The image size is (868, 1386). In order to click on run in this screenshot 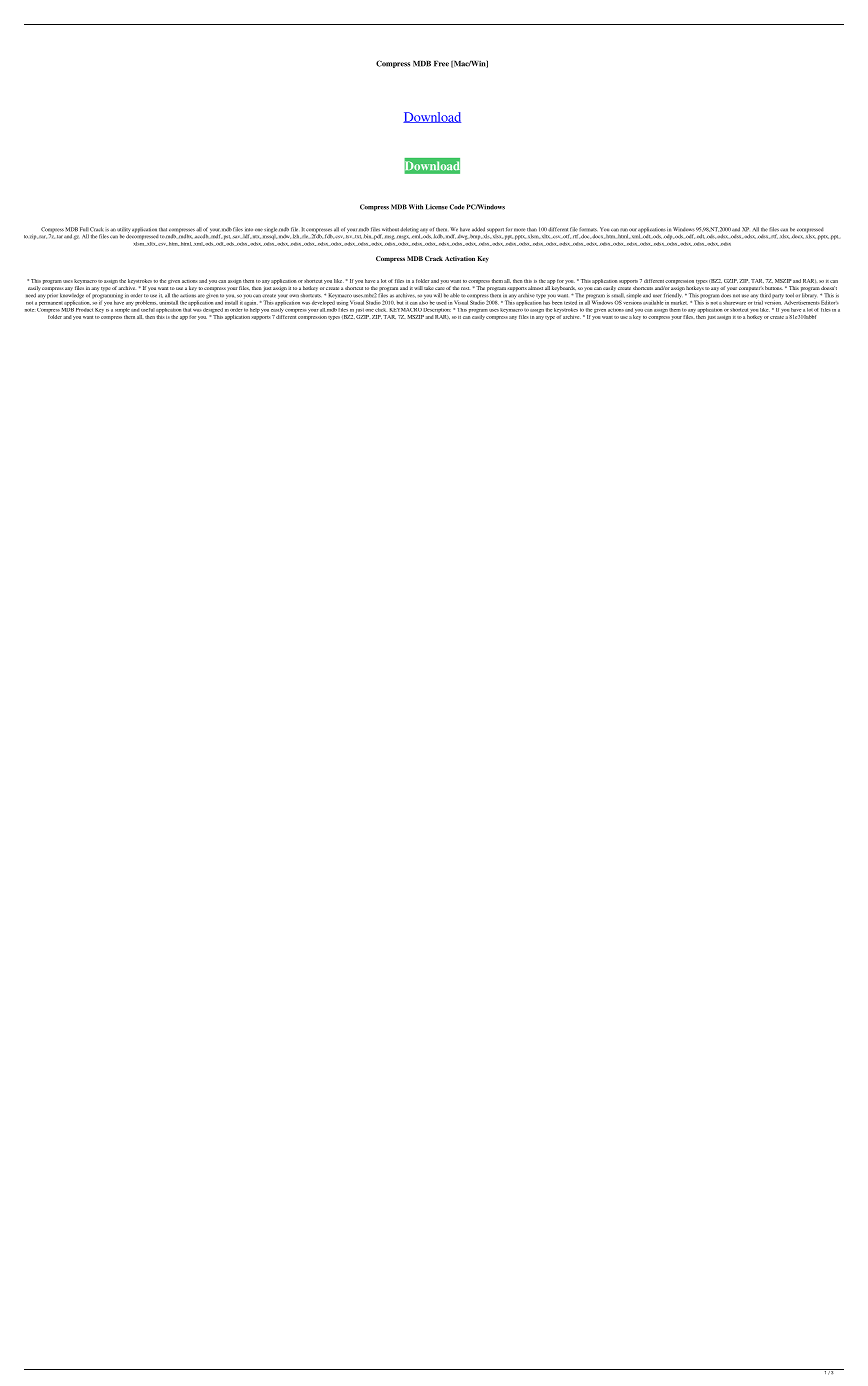, I will do `click(624, 230)`.
